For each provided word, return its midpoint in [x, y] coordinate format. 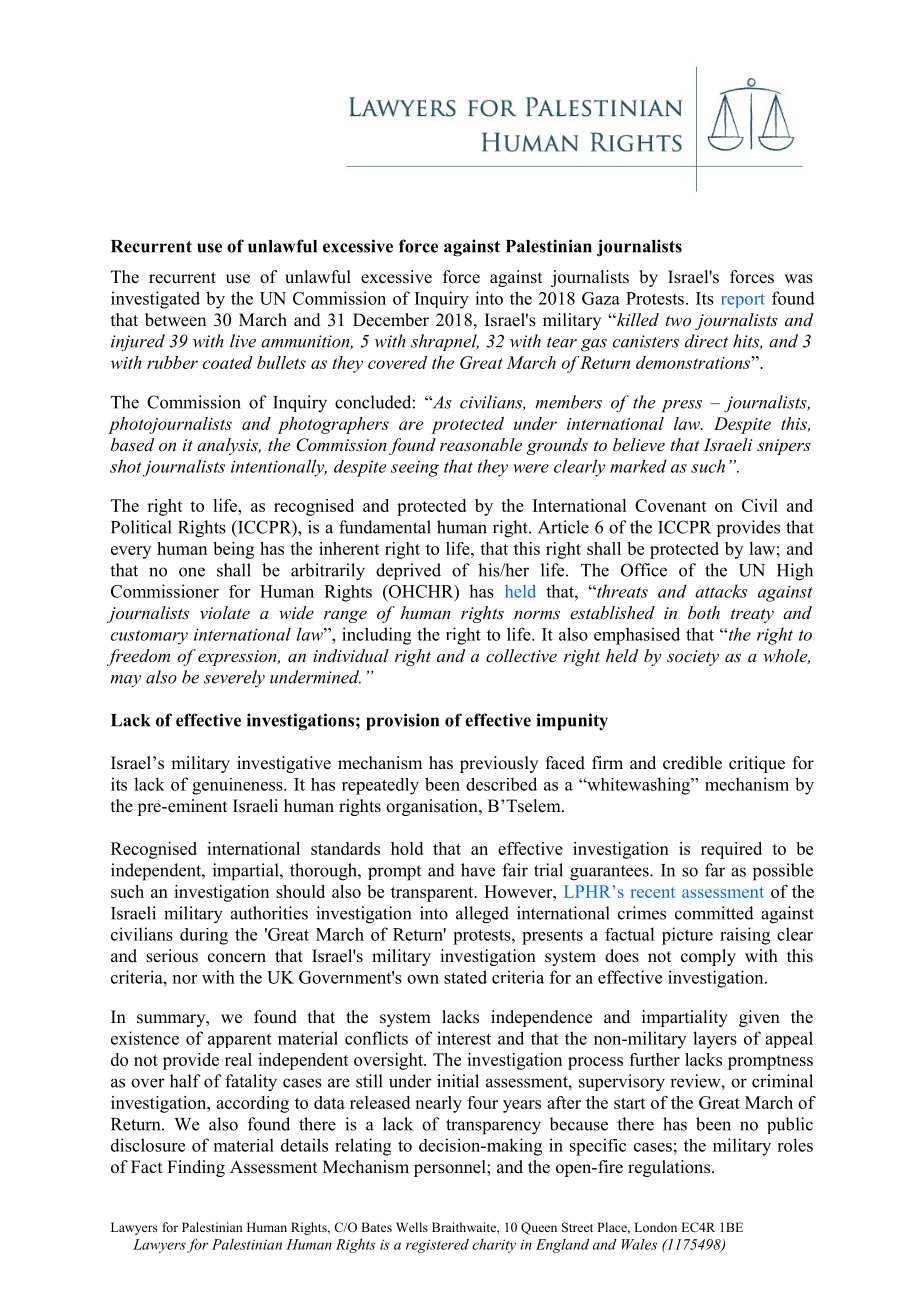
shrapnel [445, 342]
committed [714, 913]
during [204, 936]
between [175, 320]
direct [706, 341]
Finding [196, 1168]
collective [521, 655]
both [704, 612]
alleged [482, 915]
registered [437, 1246]
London [655, 1227]
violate [225, 612]
